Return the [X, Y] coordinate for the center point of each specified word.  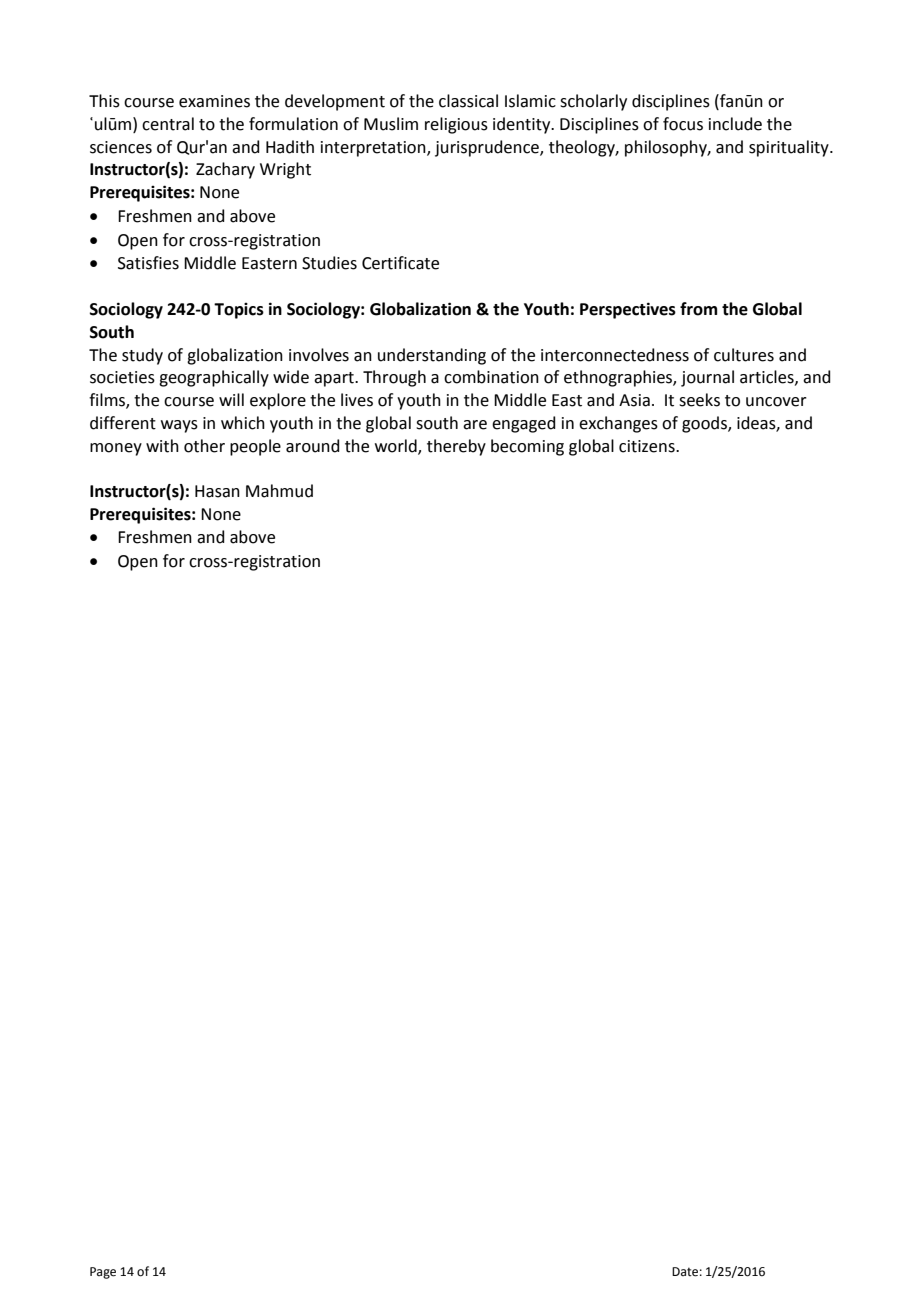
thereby [456, 447]
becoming [527, 447]
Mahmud [279, 491]
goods [705, 424]
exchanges [618, 424]
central [168, 124]
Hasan [217, 491]
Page [103, 1273]
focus [683, 124]
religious [456, 125]
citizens [648, 446]
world [397, 446]
